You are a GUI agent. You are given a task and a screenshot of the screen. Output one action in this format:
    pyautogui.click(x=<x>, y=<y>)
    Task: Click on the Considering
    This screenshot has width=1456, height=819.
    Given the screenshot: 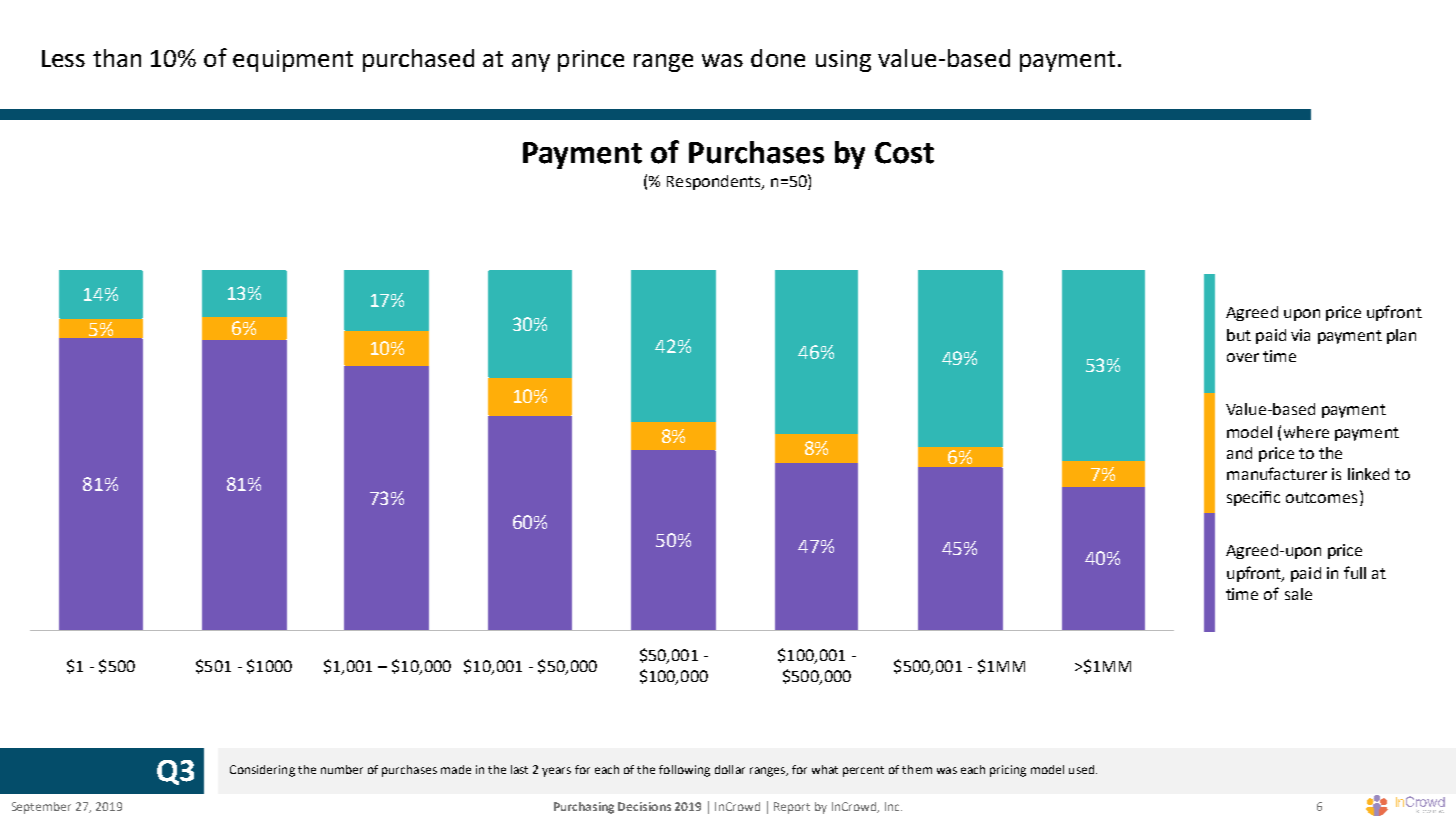 What is the action you would take?
    pyautogui.click(x=262, y=771)
